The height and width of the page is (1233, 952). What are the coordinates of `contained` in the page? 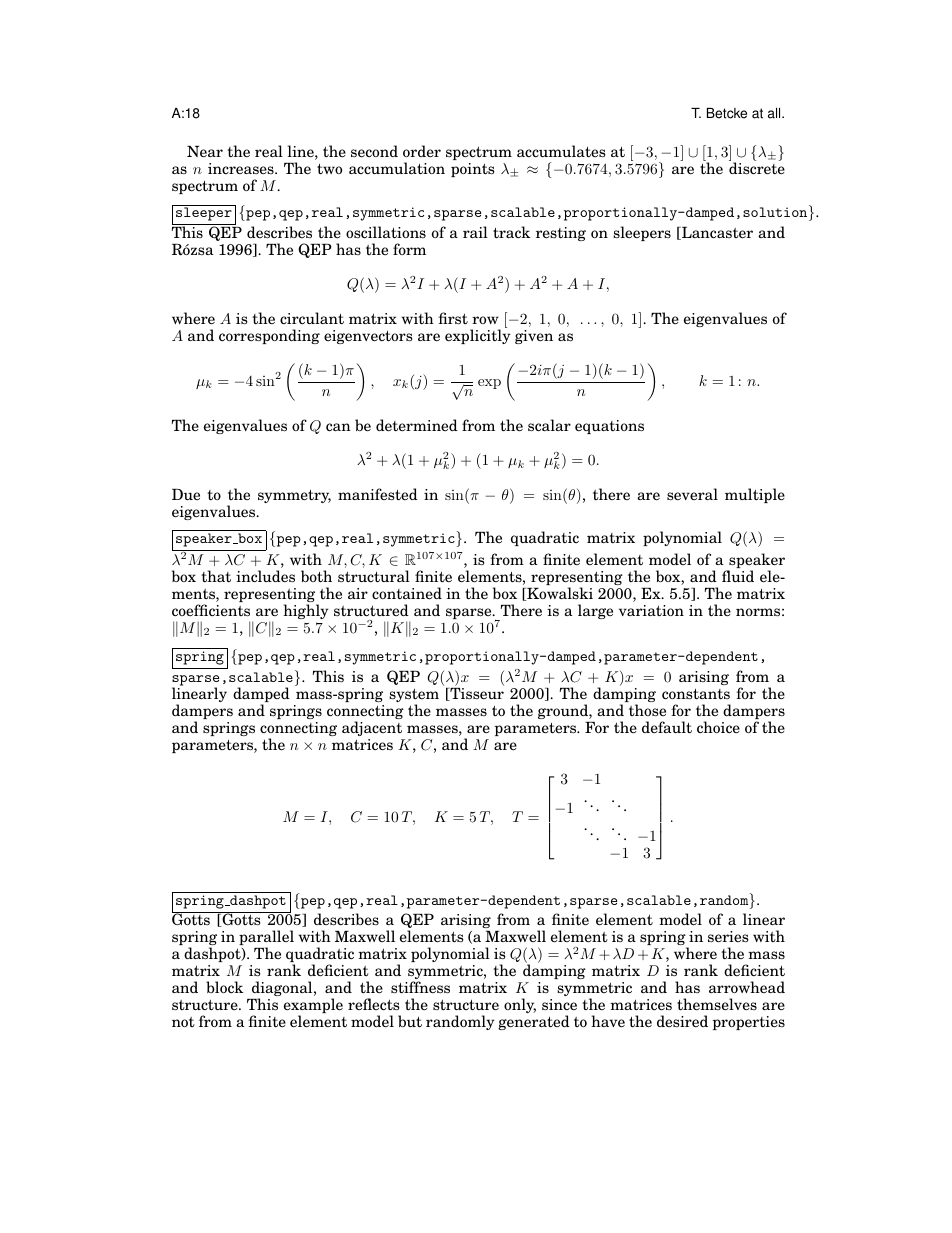 It's located at (407, 593).
